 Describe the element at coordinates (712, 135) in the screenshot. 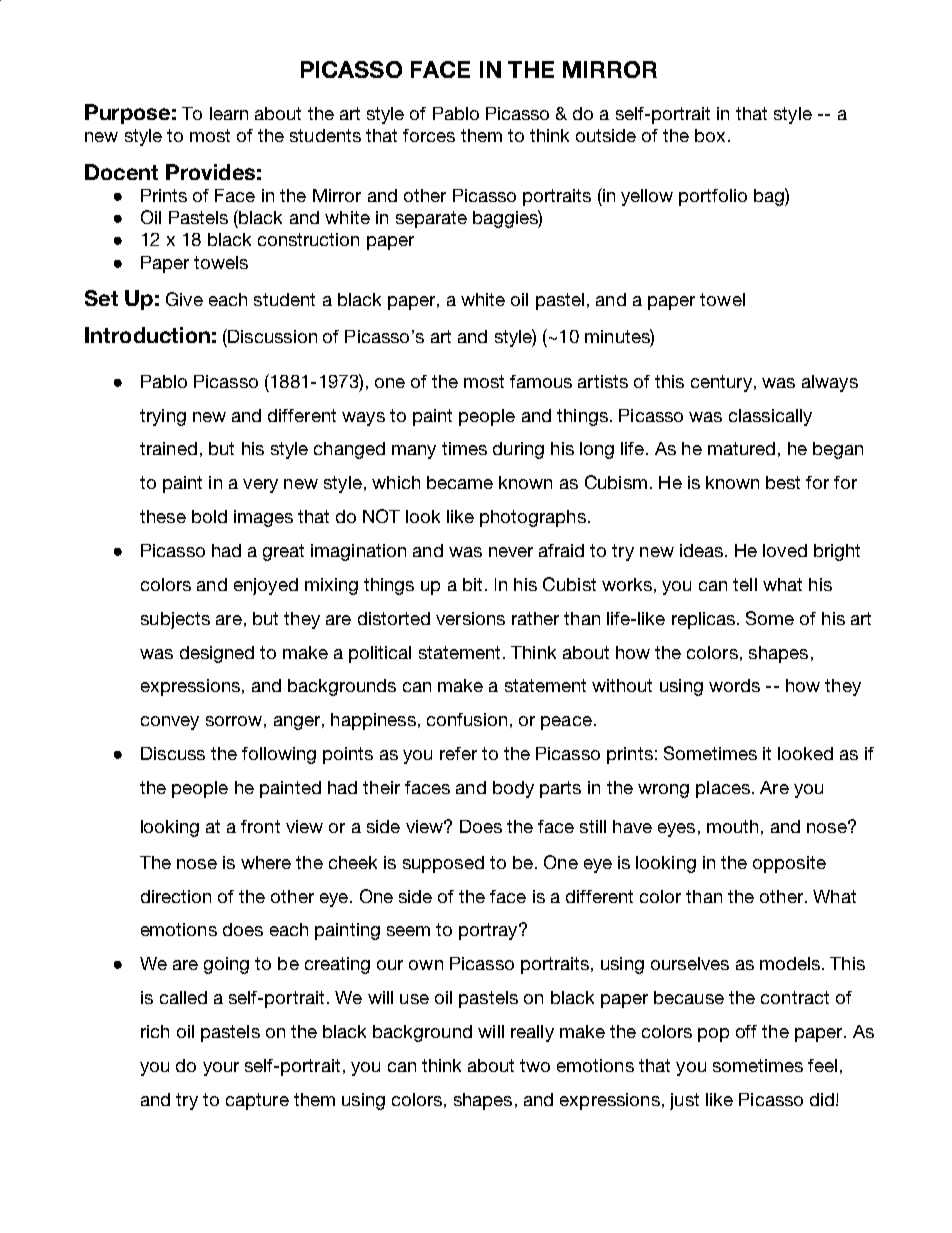

I see `box` at that location.
